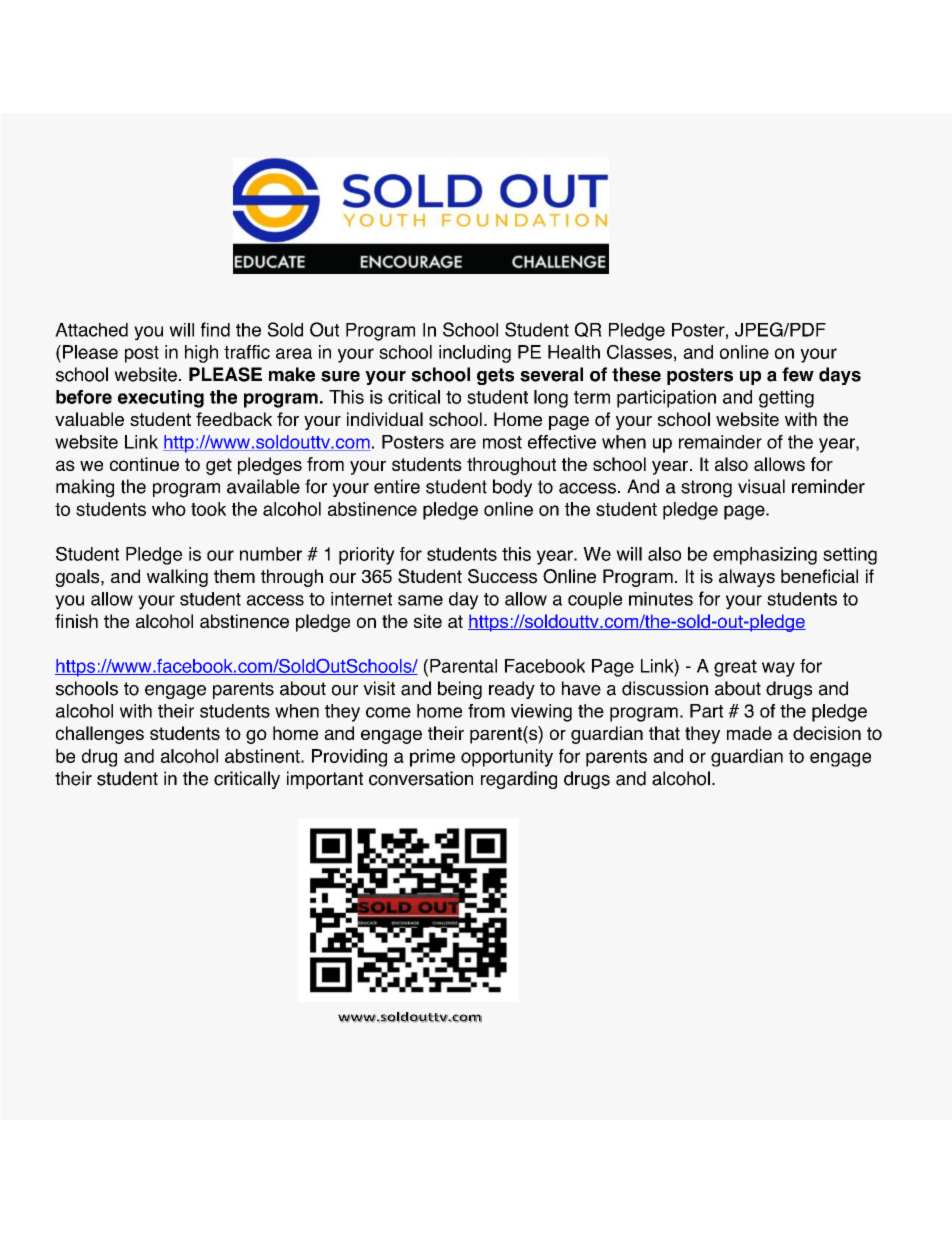 This page has height=1233, width=952. What do you see at coordinates (798, 374) in the page?
I see `few` at bounding box center [798, 374].
